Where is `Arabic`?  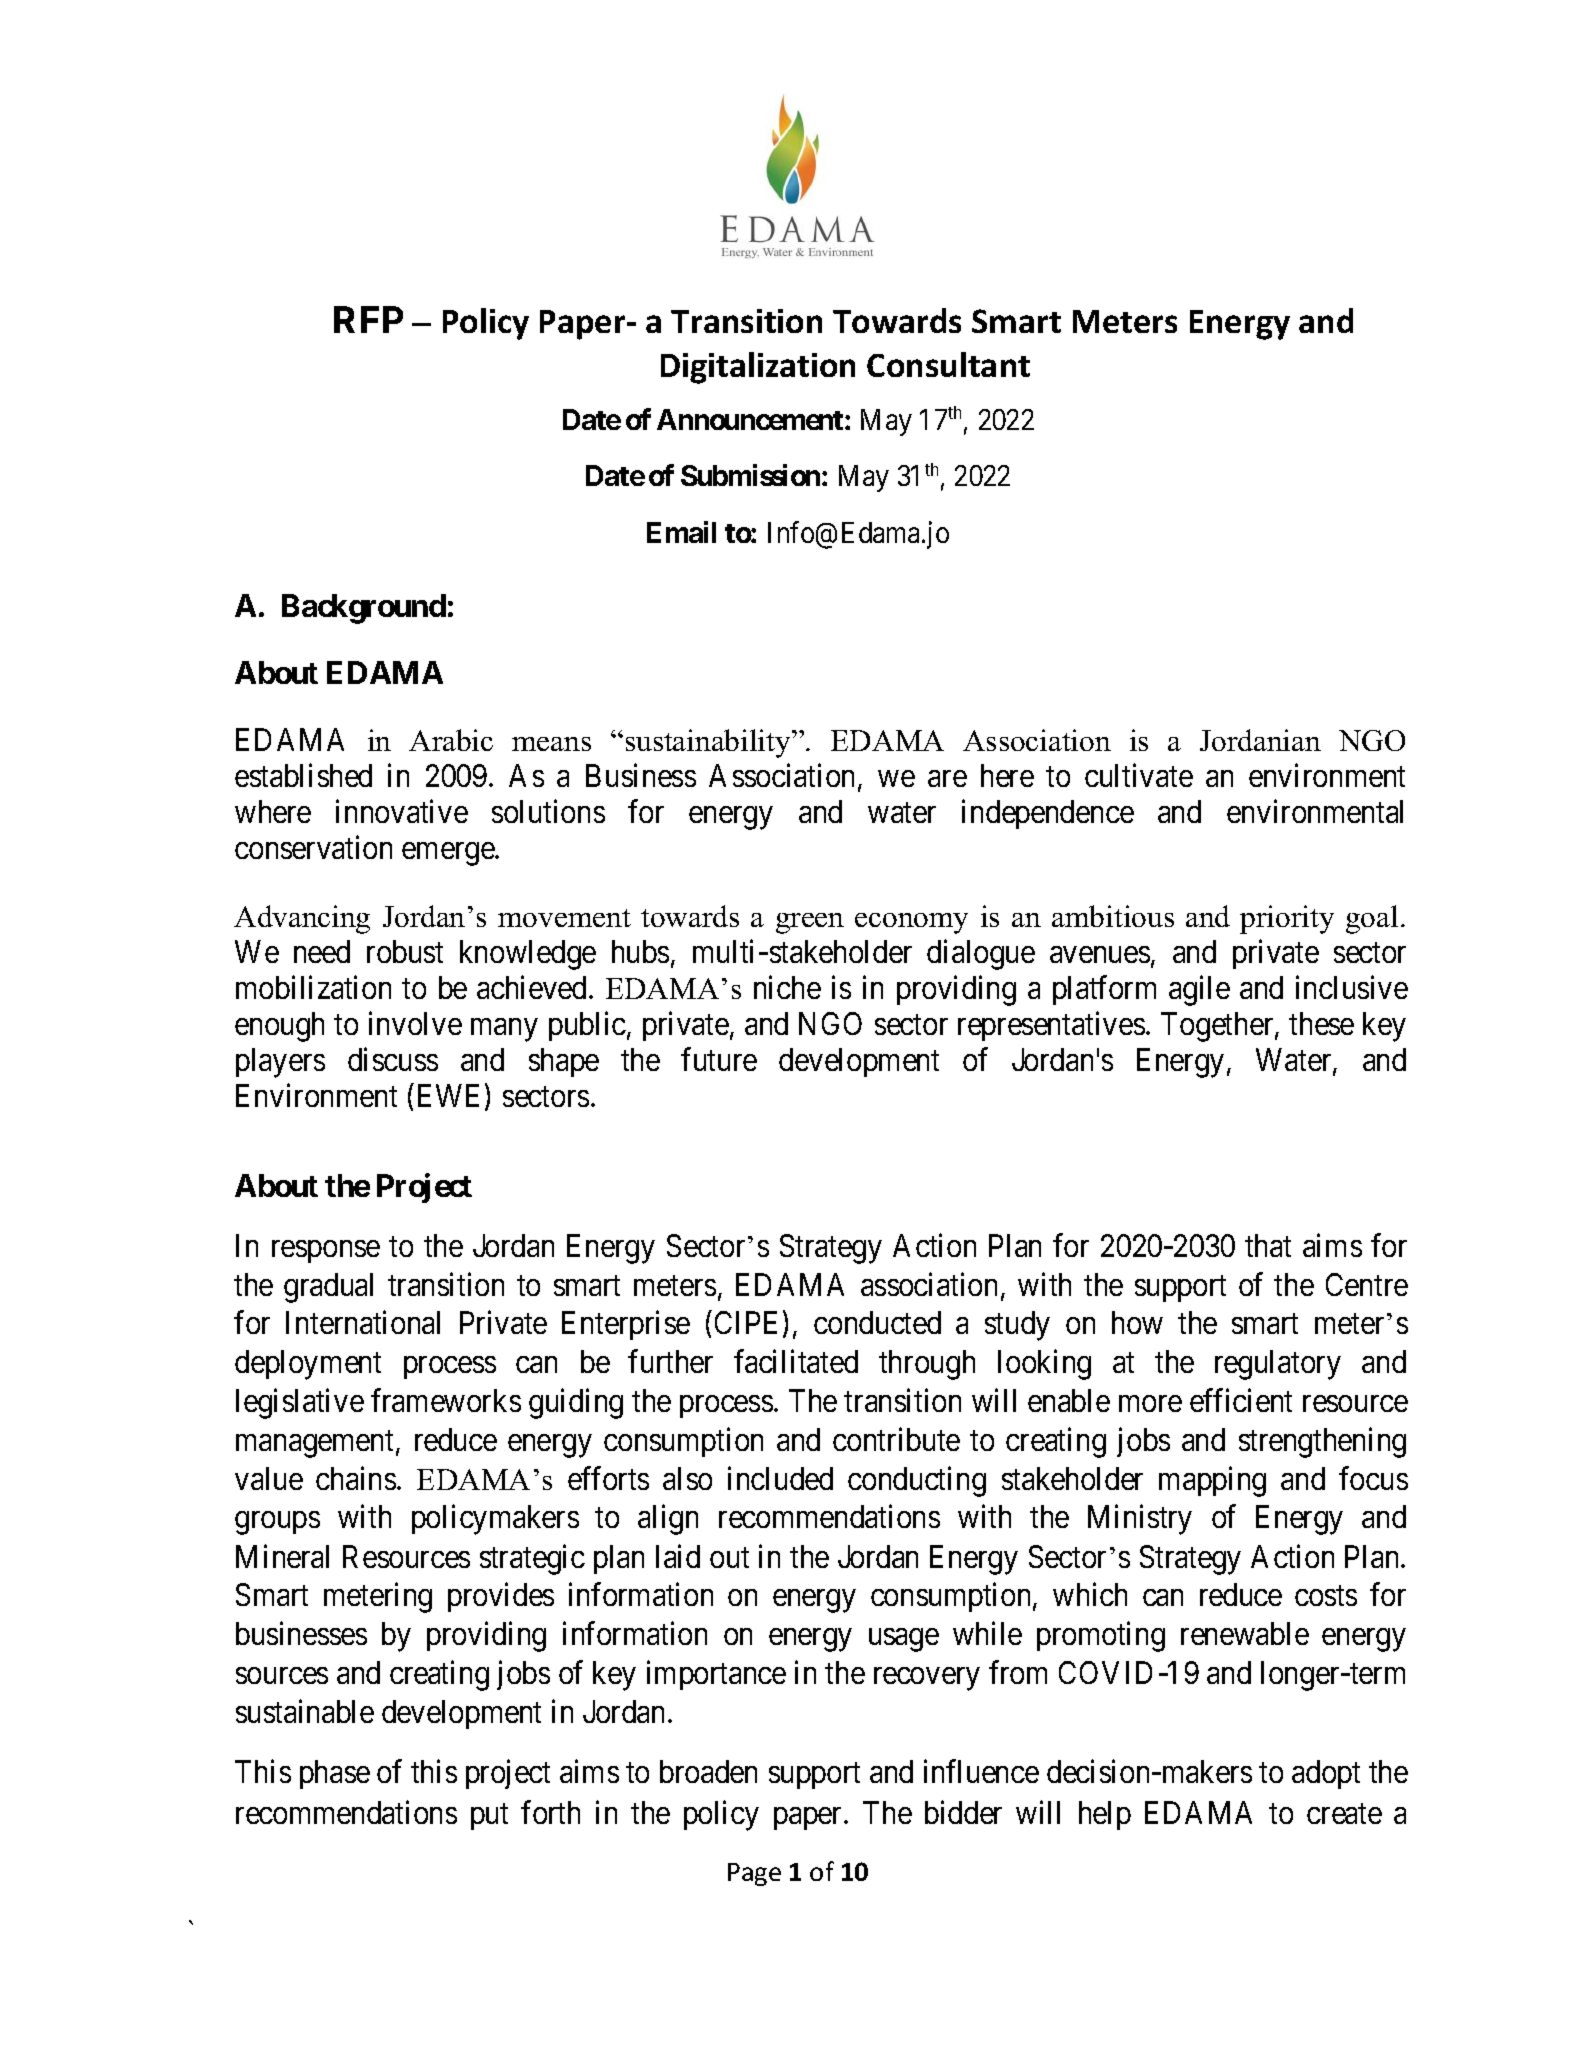 Arabic is located at coordinates (451, 740).
